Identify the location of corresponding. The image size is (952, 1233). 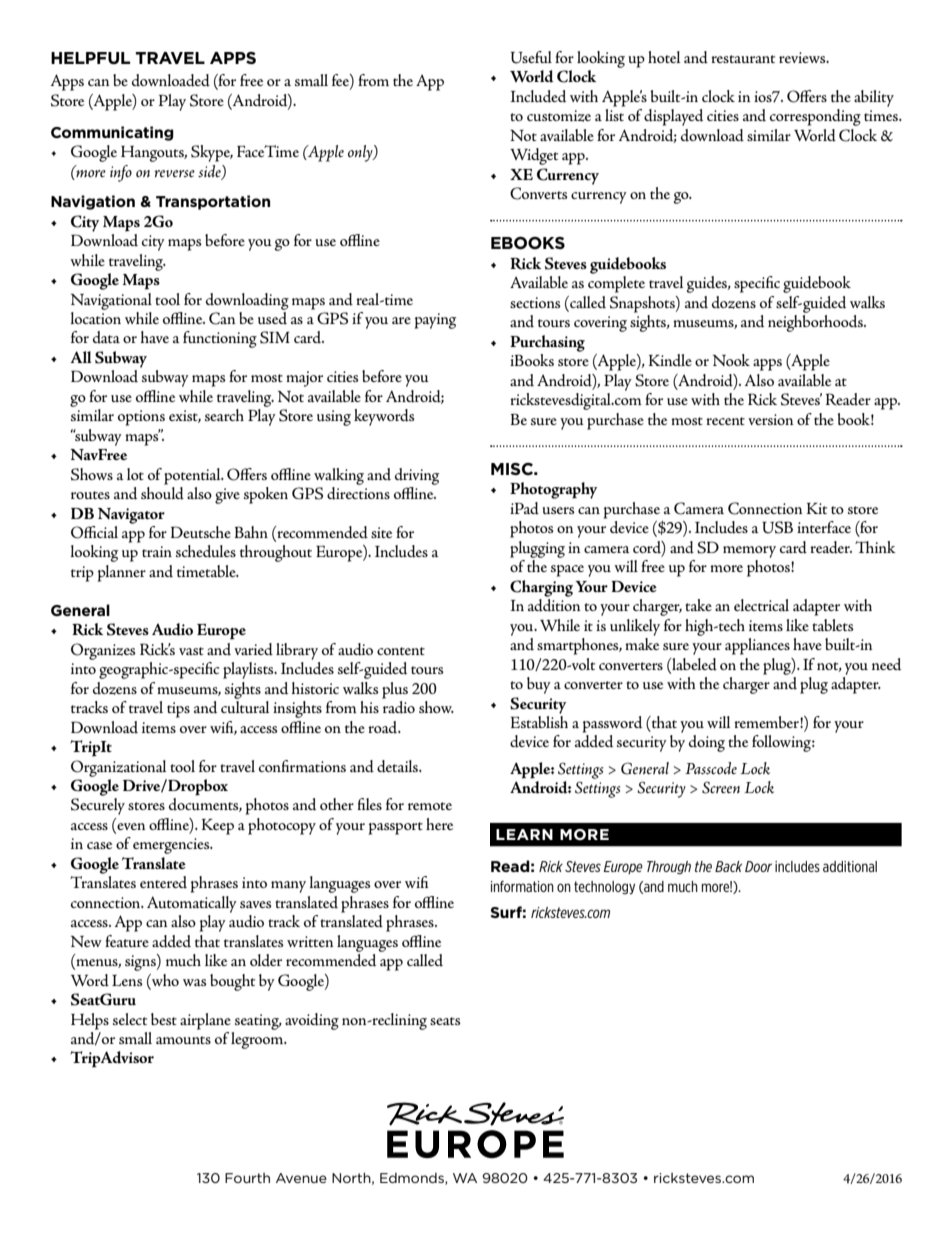
(815, 117).
